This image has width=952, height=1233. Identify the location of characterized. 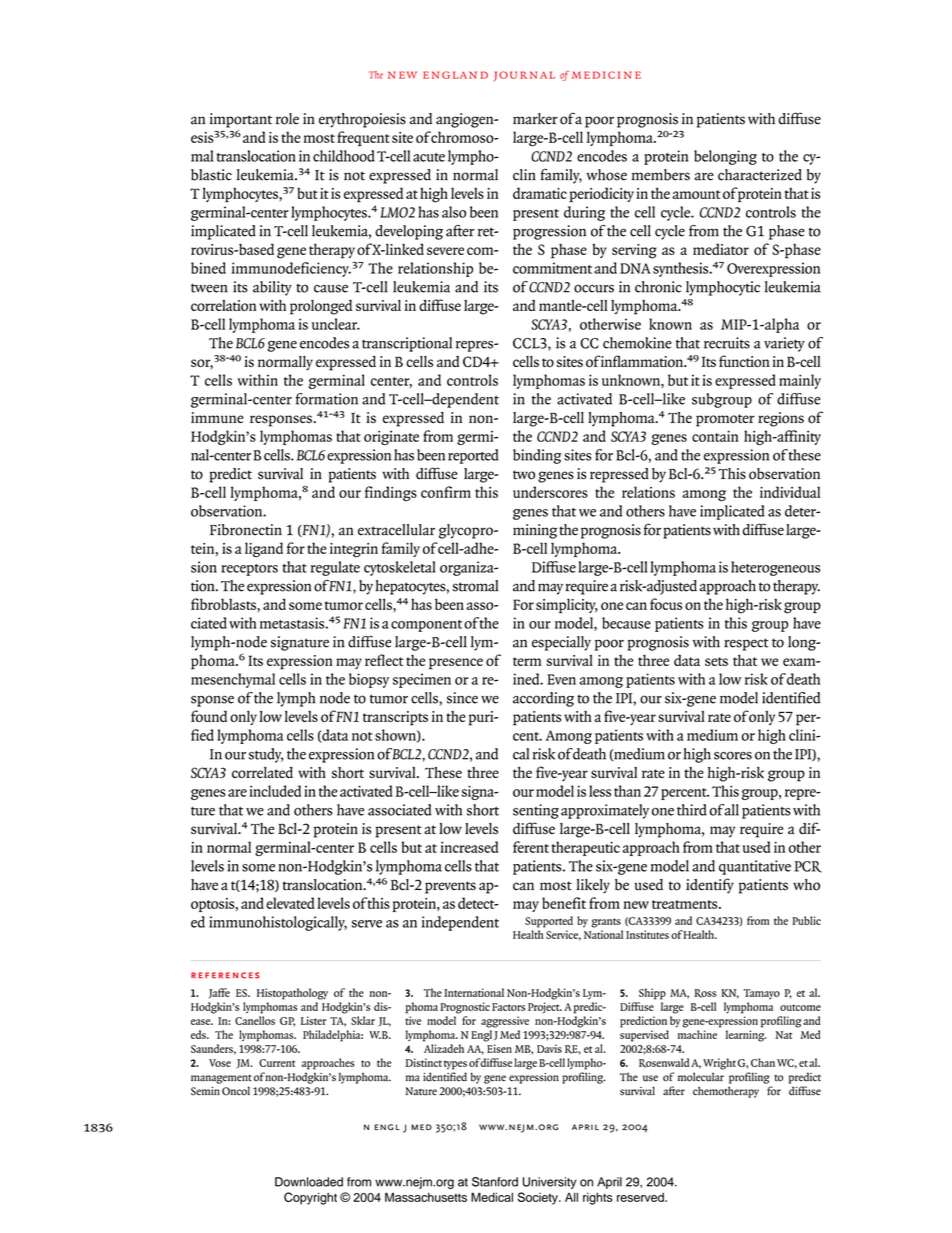
(760, 175).
